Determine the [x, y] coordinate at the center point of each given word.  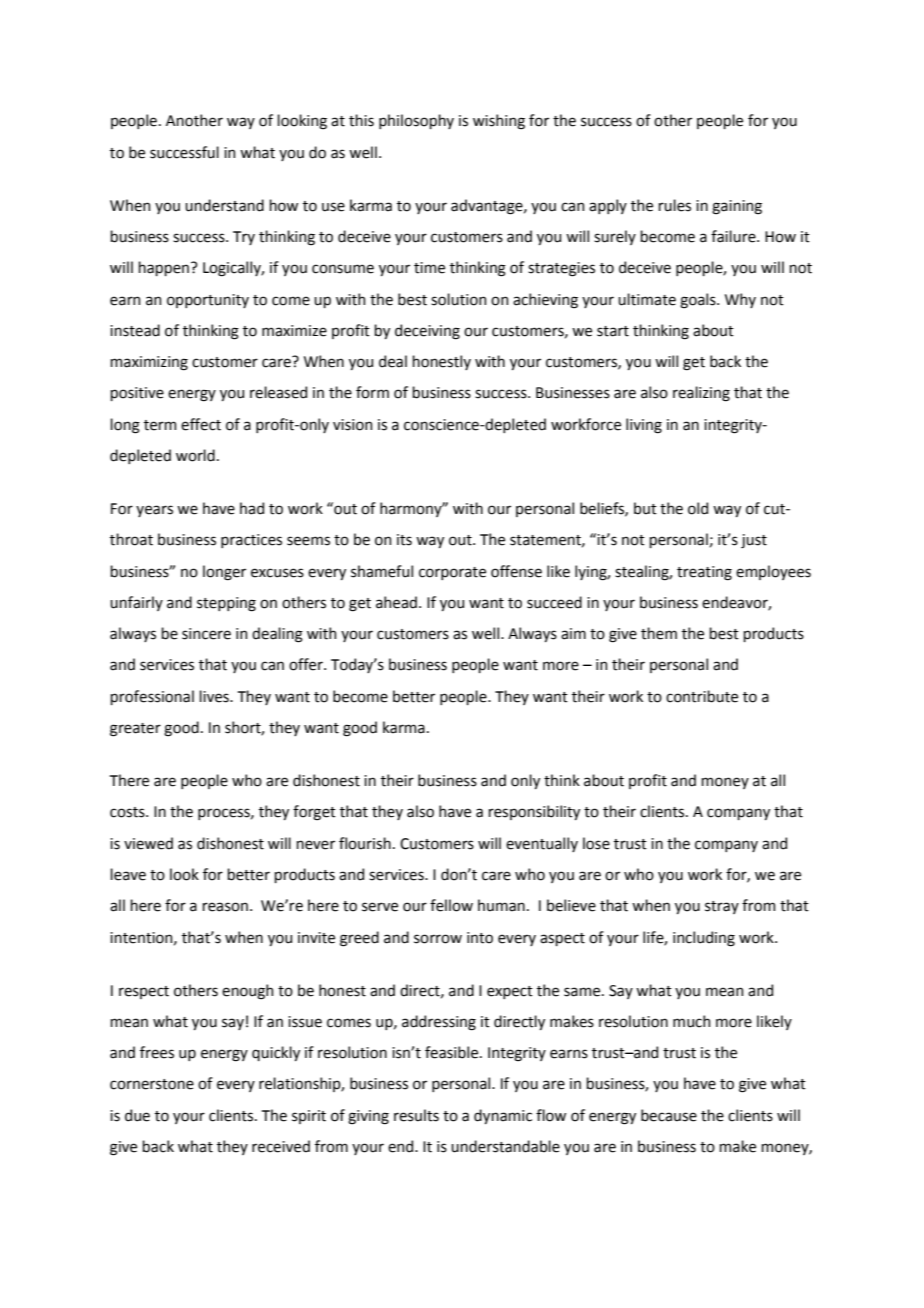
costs [128, 812]
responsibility [534, 812]
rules [674, 205]
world [195, 455]
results [416, 1115]
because [669, 1115]
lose [596, 843]
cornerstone [152, 1084]
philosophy [416, 121]
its [404, 540]
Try [244, 238]
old [698, 508]
